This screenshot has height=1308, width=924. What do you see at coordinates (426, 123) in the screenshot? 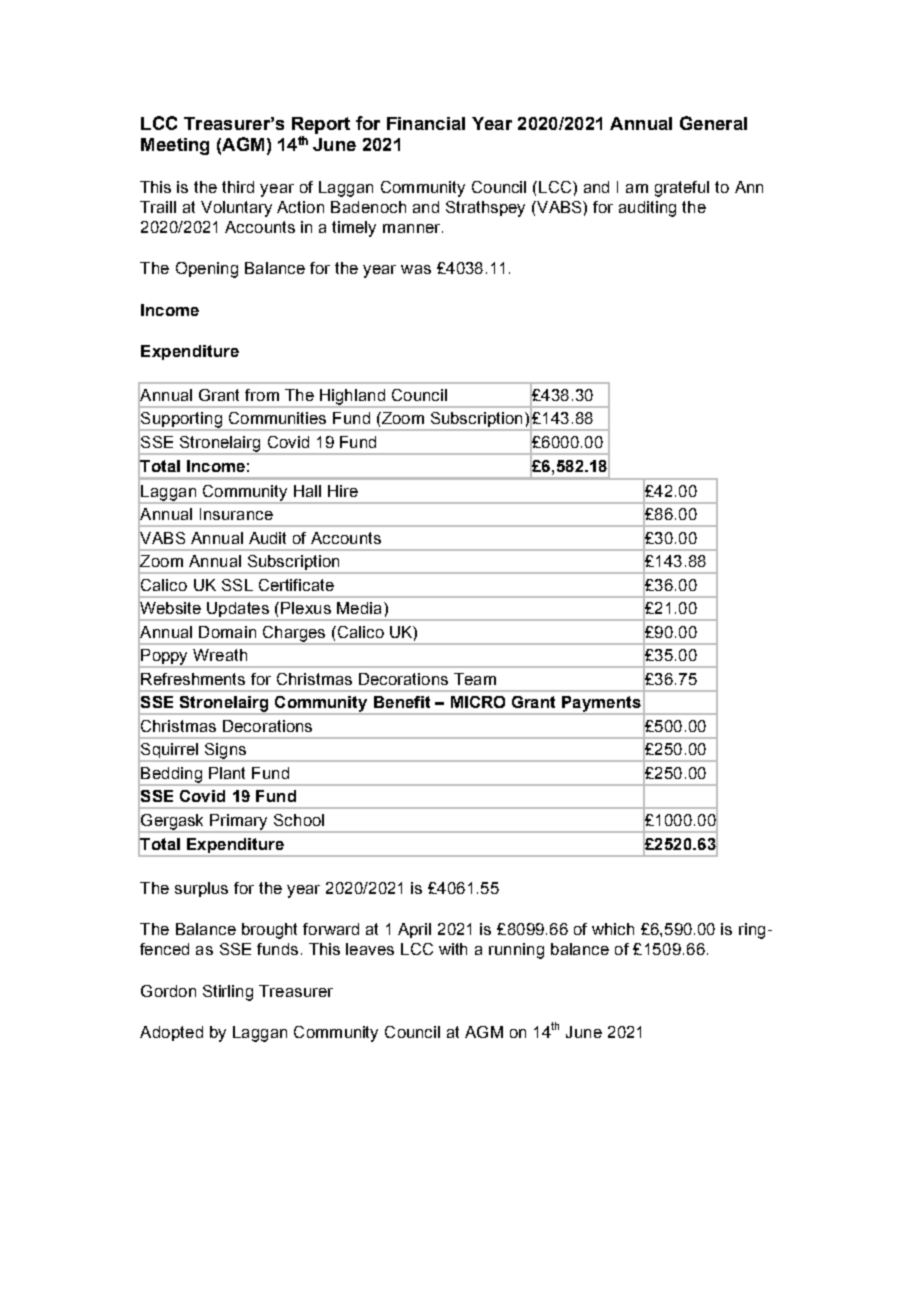
I see `Financial` at bounding box center [426, 123].
